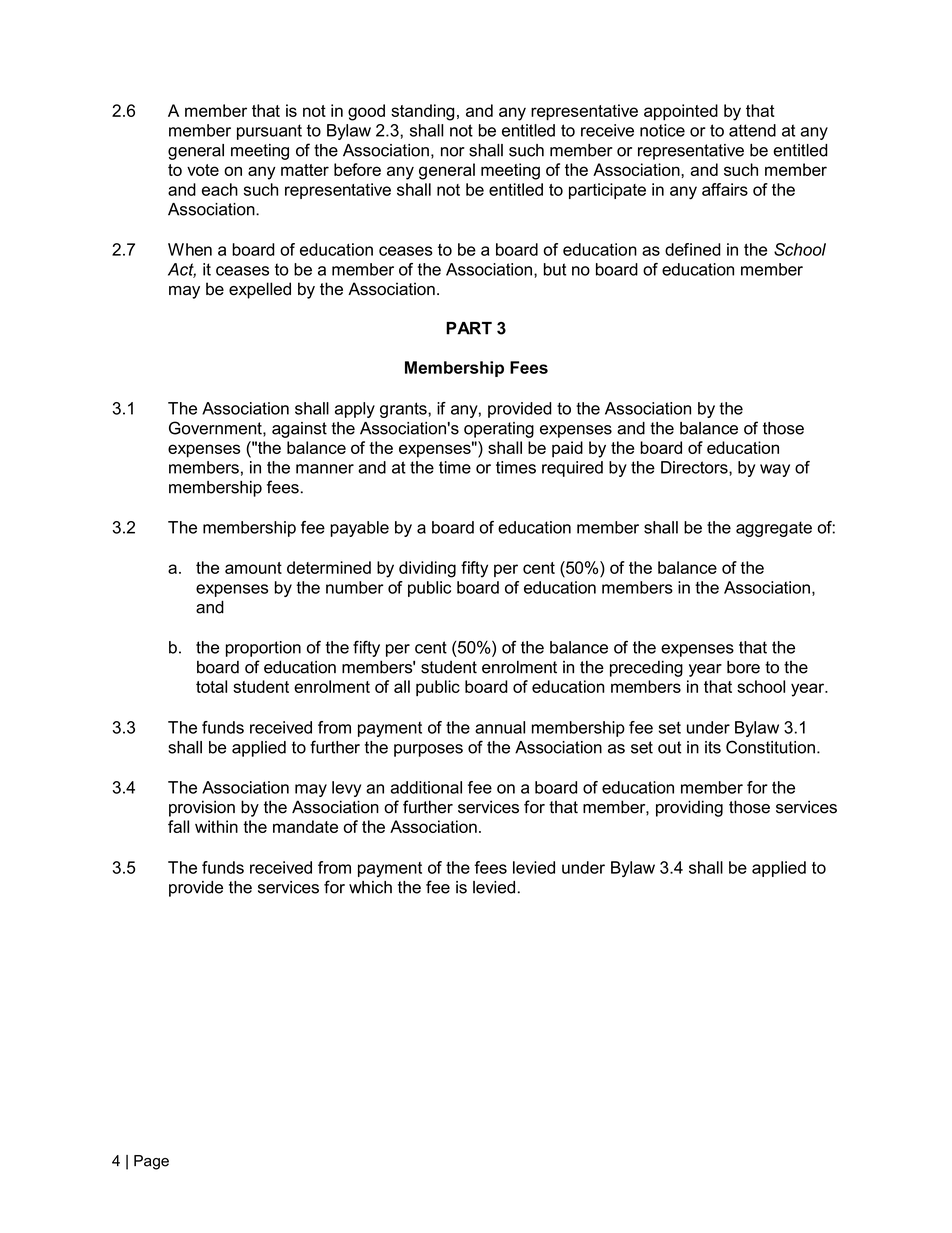 The height and width of the page is (1233, 952). I want to click on dividing, so click(427, 569).
